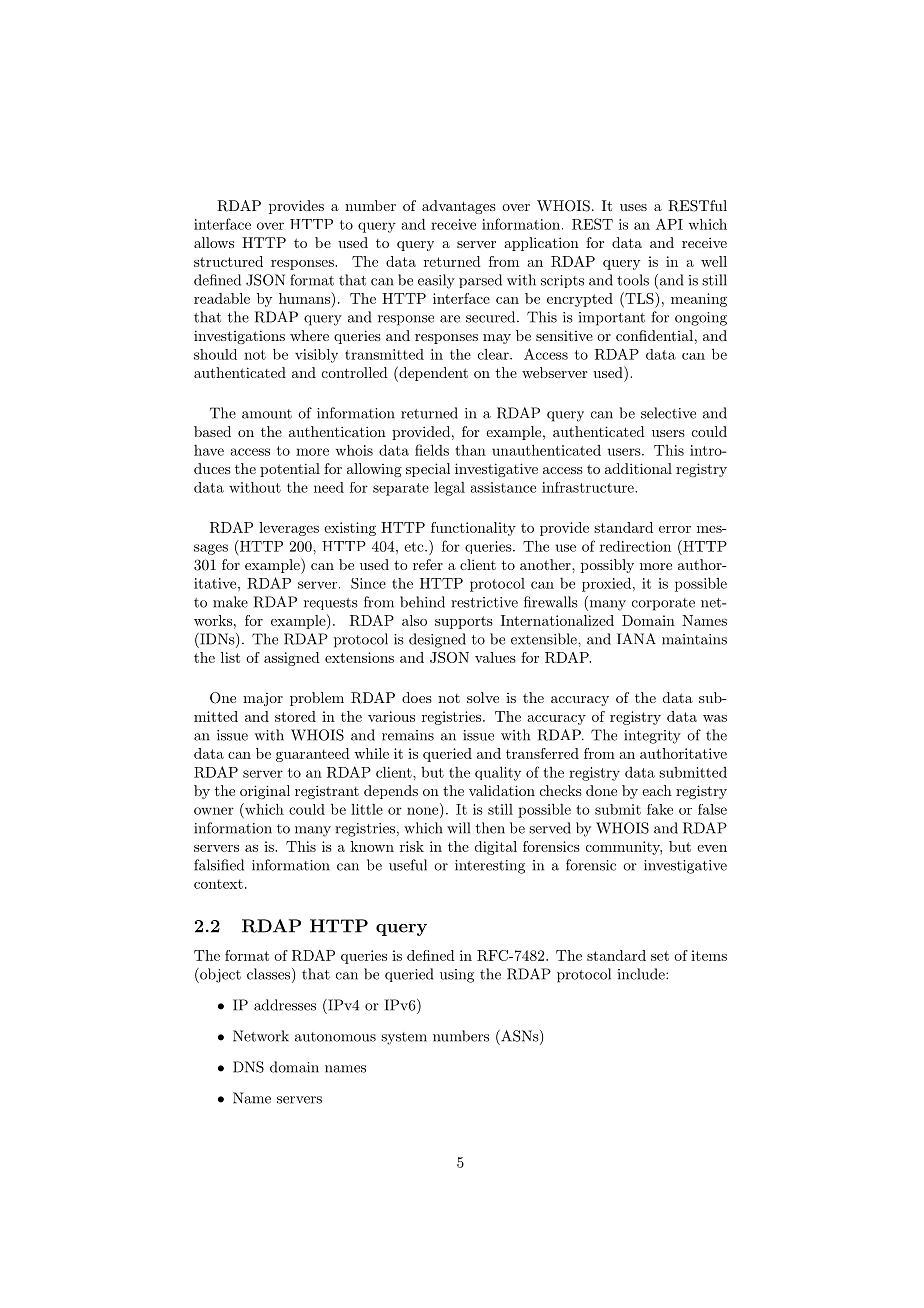  Describe the element at coordinates (459, 207) in the page. I see `advantages` at that location.
